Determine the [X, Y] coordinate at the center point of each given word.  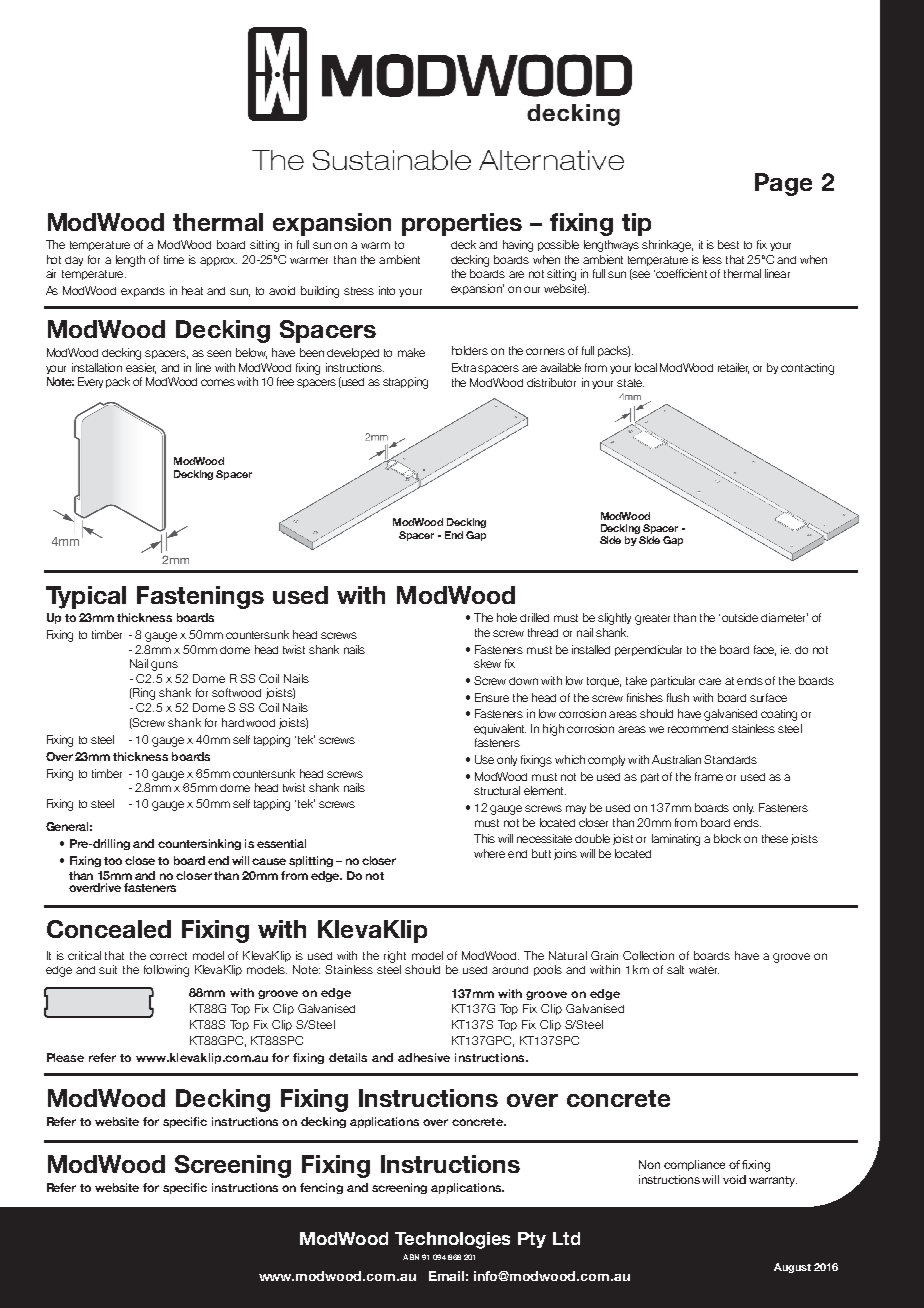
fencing [321, 1188]
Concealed [109, 929]
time [174, 259]
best [728, 244]
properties [462, 224]
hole [507, 617]
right [395, 957]
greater [652, 619]
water [704, 970]
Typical [86, 597]
